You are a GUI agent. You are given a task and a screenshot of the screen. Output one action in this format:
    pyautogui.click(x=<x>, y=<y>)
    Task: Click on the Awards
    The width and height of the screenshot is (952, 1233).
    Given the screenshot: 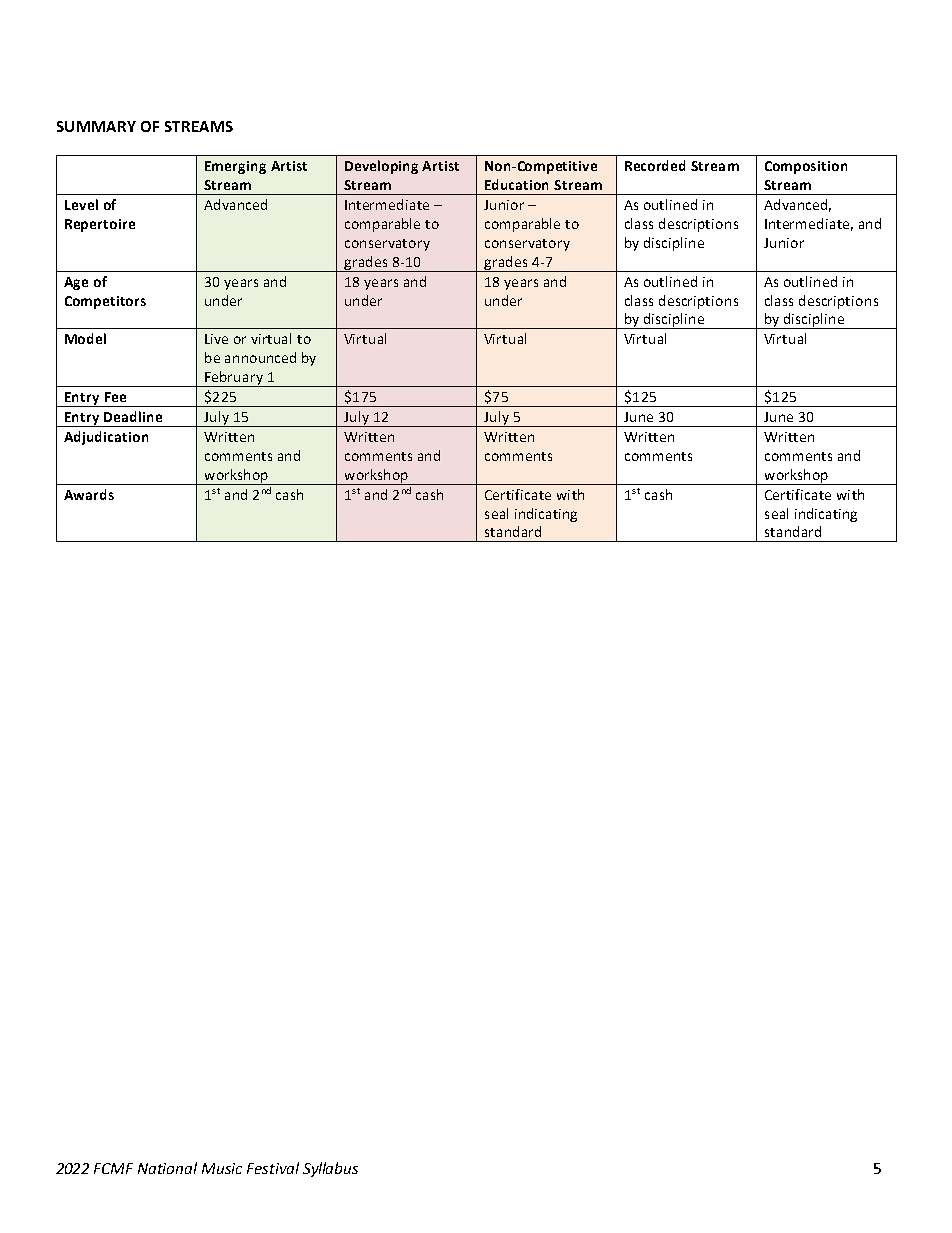 What is the action you would take?
    pyautogui.click(x=89, y=494)
